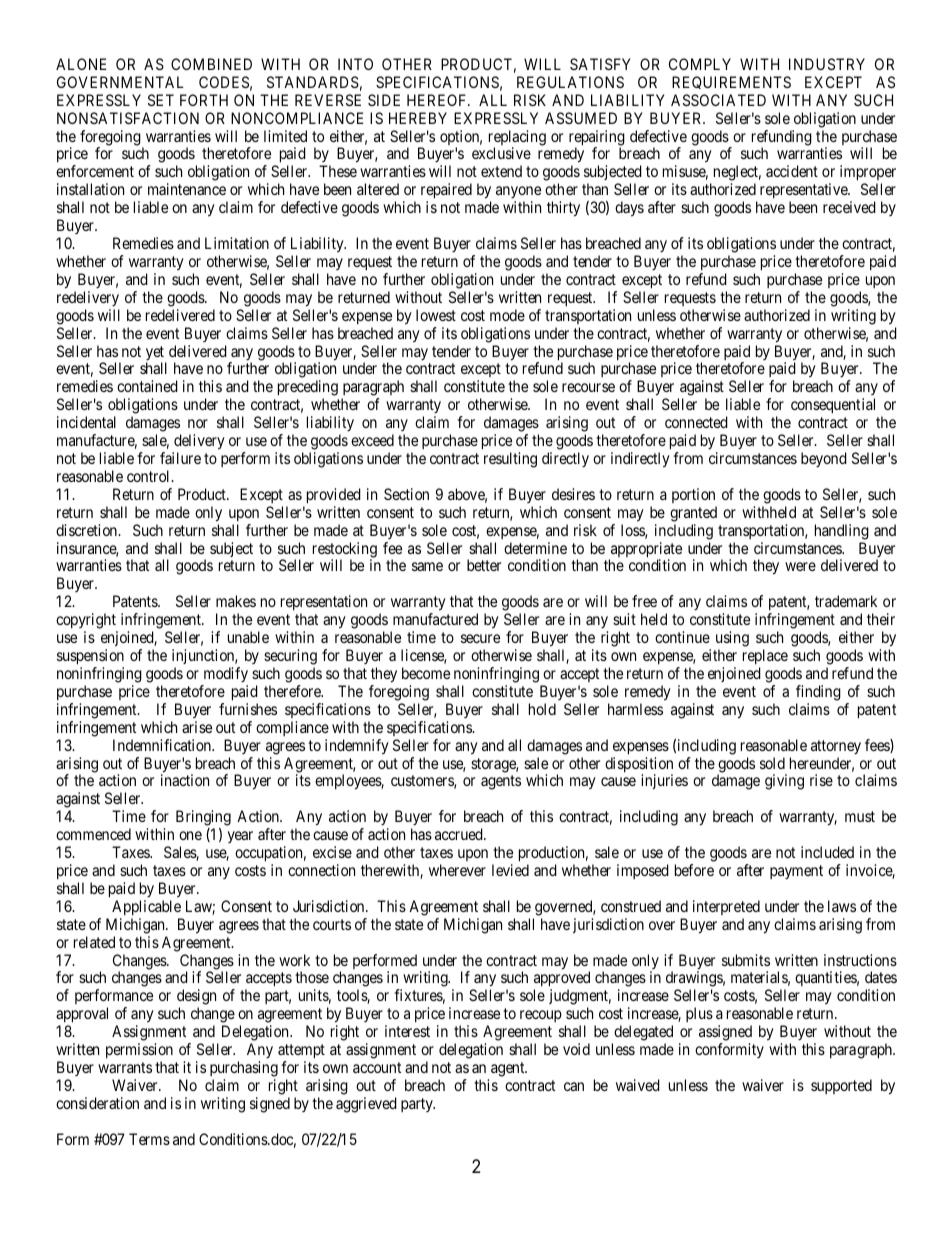 The width and height of the page is (952, 1233). What do you see at coordinates (833, 406) in the page?
I see `consequential` at bounding box center [833, 406].
